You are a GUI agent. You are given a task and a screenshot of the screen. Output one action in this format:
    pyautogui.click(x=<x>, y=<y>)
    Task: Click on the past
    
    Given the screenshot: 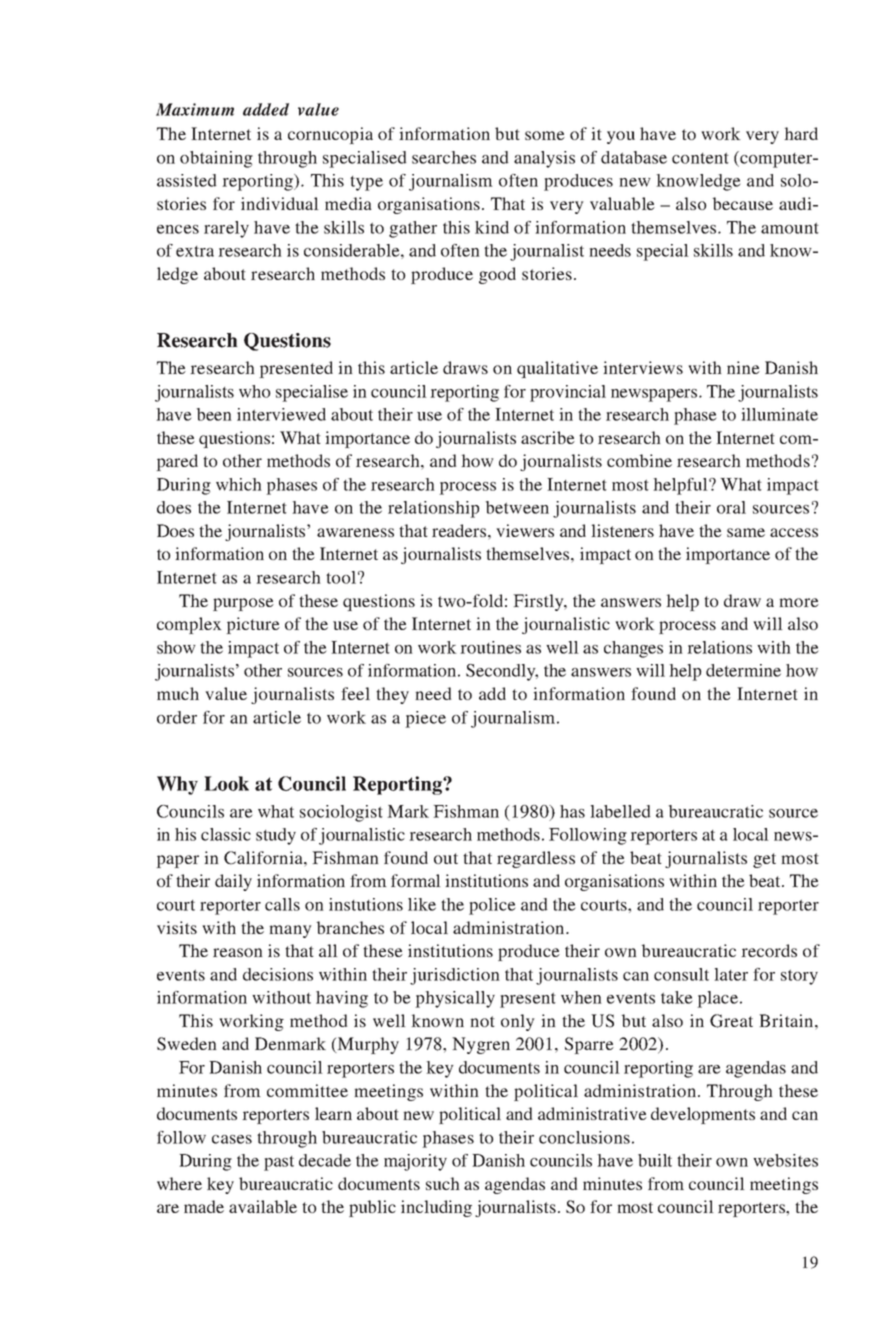 What is the action you would take?
    pyautogui.click(x=279, y=1163)
